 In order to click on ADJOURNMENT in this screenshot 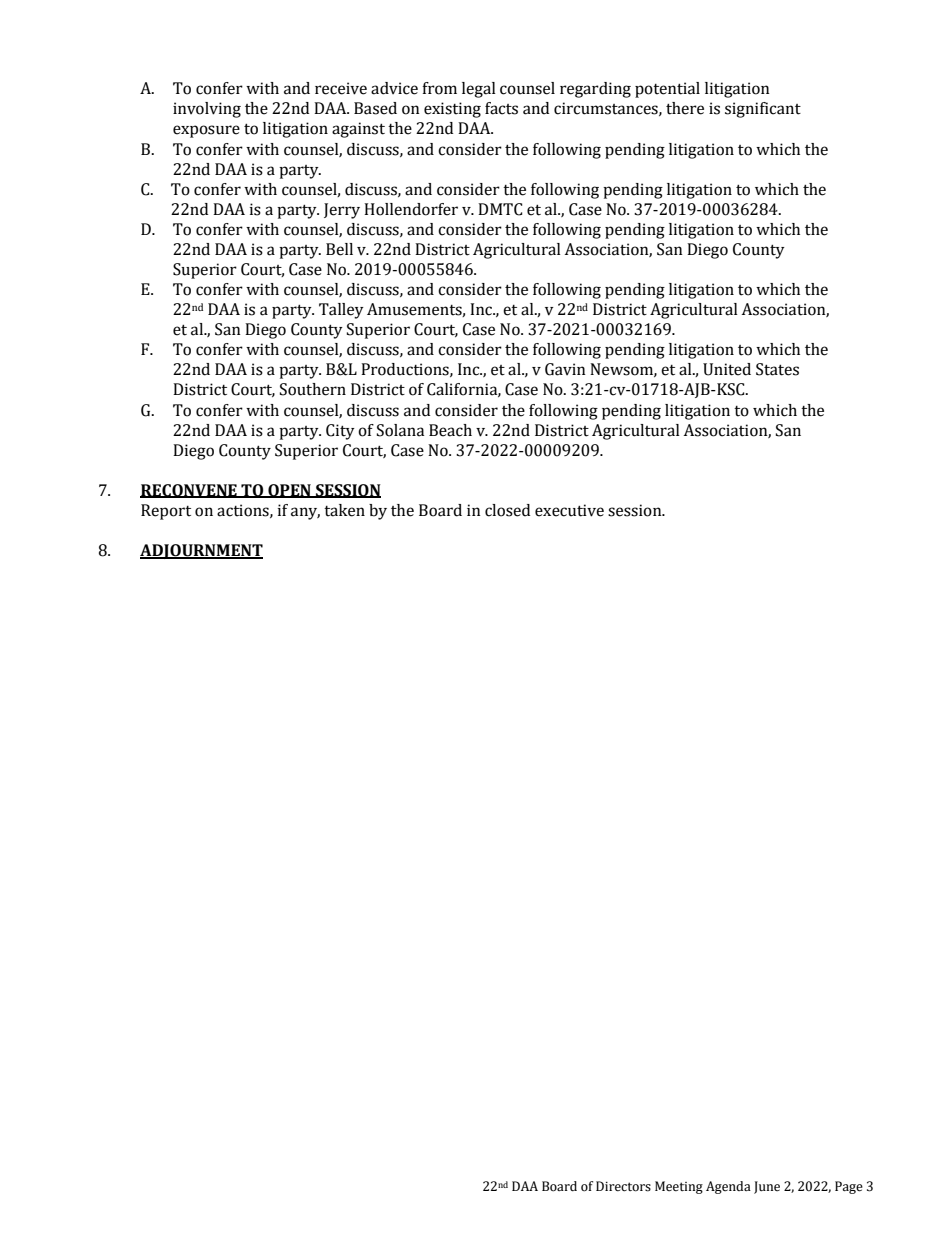, I will do `click(201, 551)`.
